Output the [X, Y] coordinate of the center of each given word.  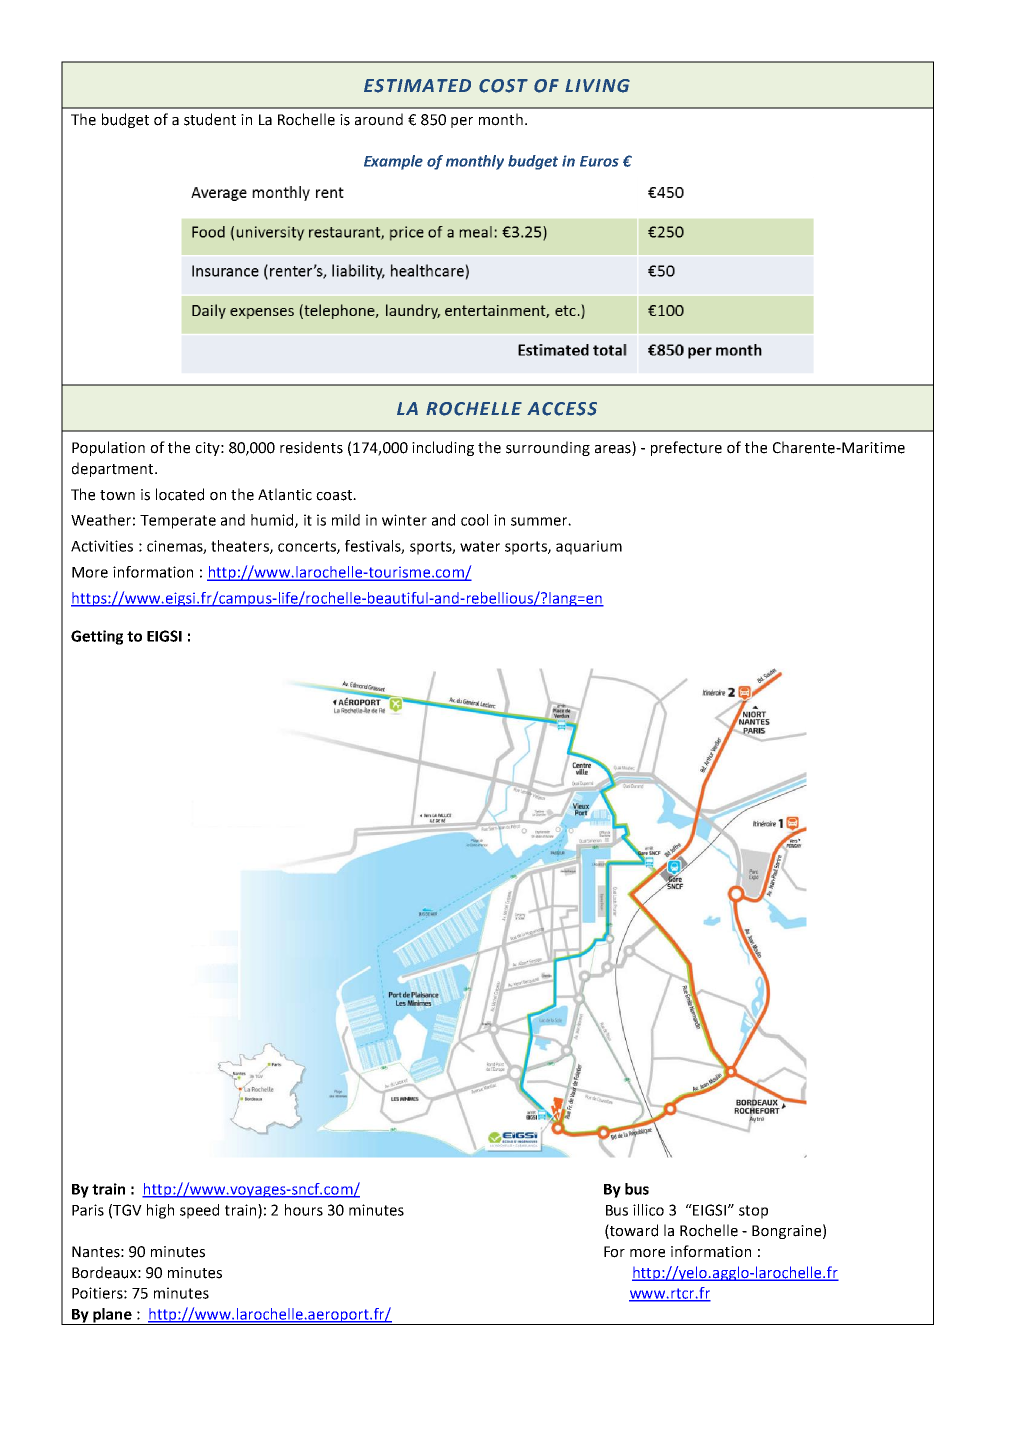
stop [753, 1212]
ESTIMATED [417, 86]
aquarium [589, 547]
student [210, 119]
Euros [599, 161]
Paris [88, 1210]
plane [112, 1316]
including [443, 448]
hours [304, 1210]
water [480, 546]
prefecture [686, 448]
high [160, 1211]
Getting [97, 637]
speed [199, 1211]
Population [108, 448]
